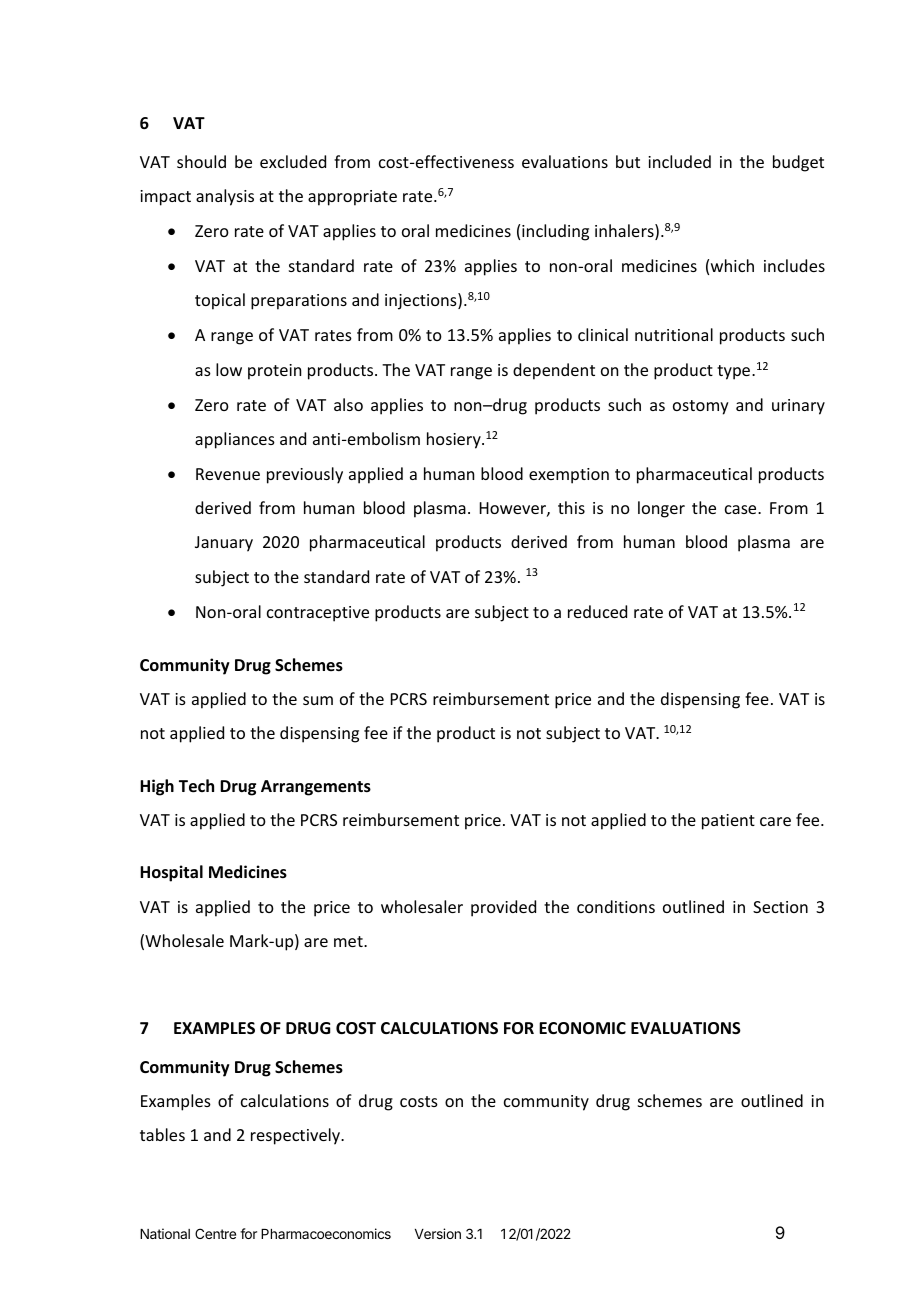 The image size is (924, 1308). What do you see at coordinates (661, 509) in the screenshot?
I see `longer` at bounding box center [661, 509].
